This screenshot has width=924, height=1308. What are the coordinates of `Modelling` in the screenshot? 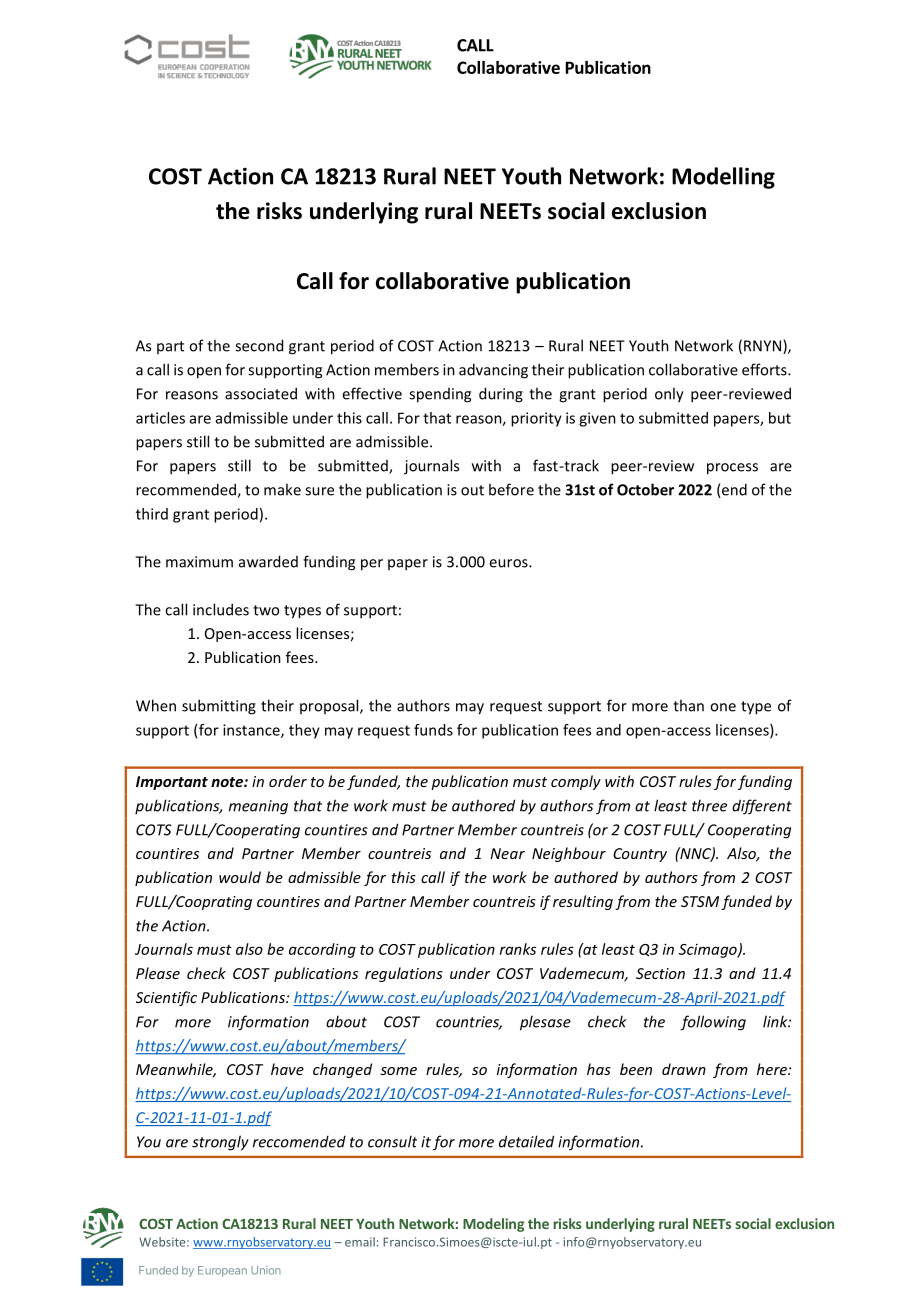 It's located at (723, 178).
